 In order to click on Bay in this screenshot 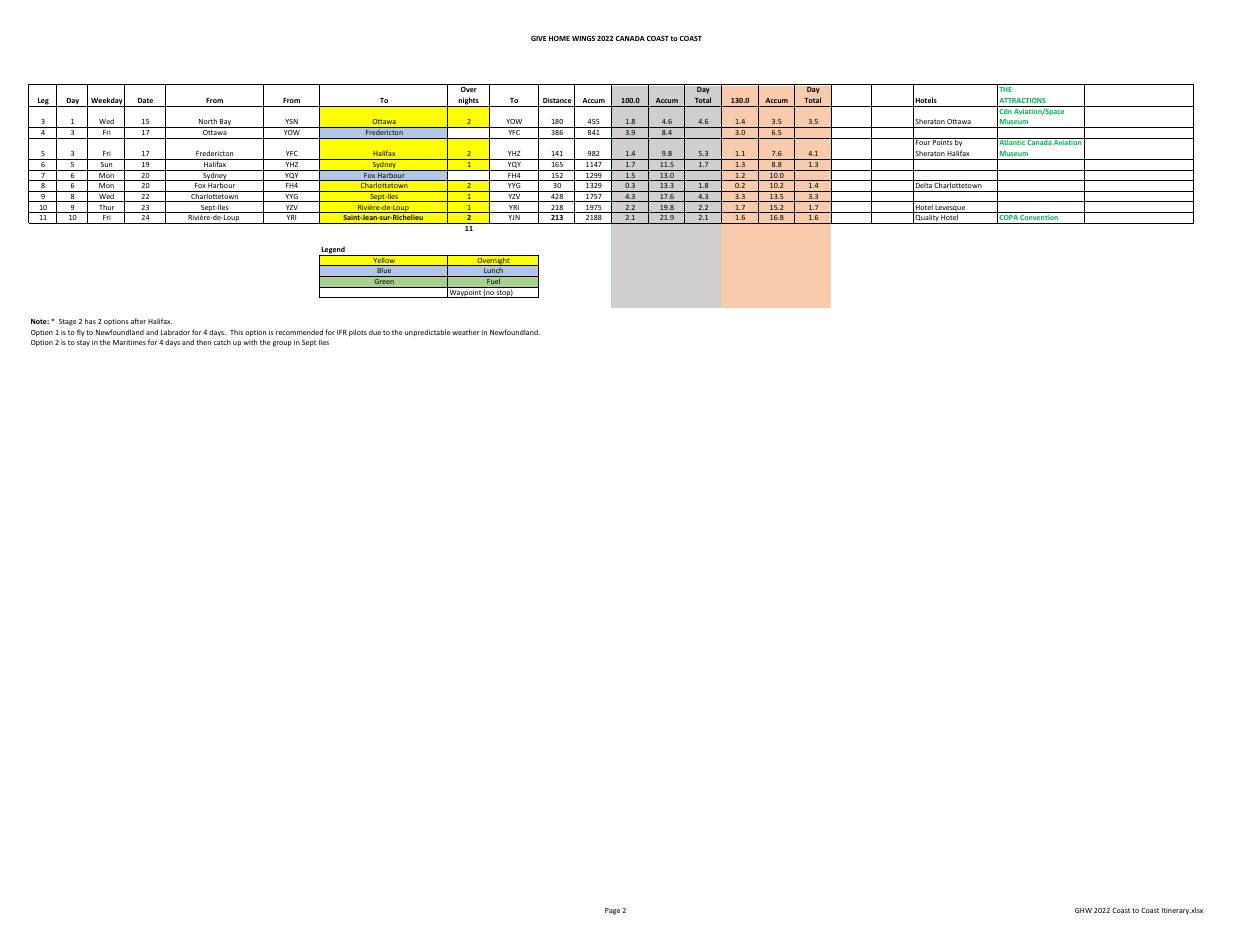, I will do `click(226, 123)`.
